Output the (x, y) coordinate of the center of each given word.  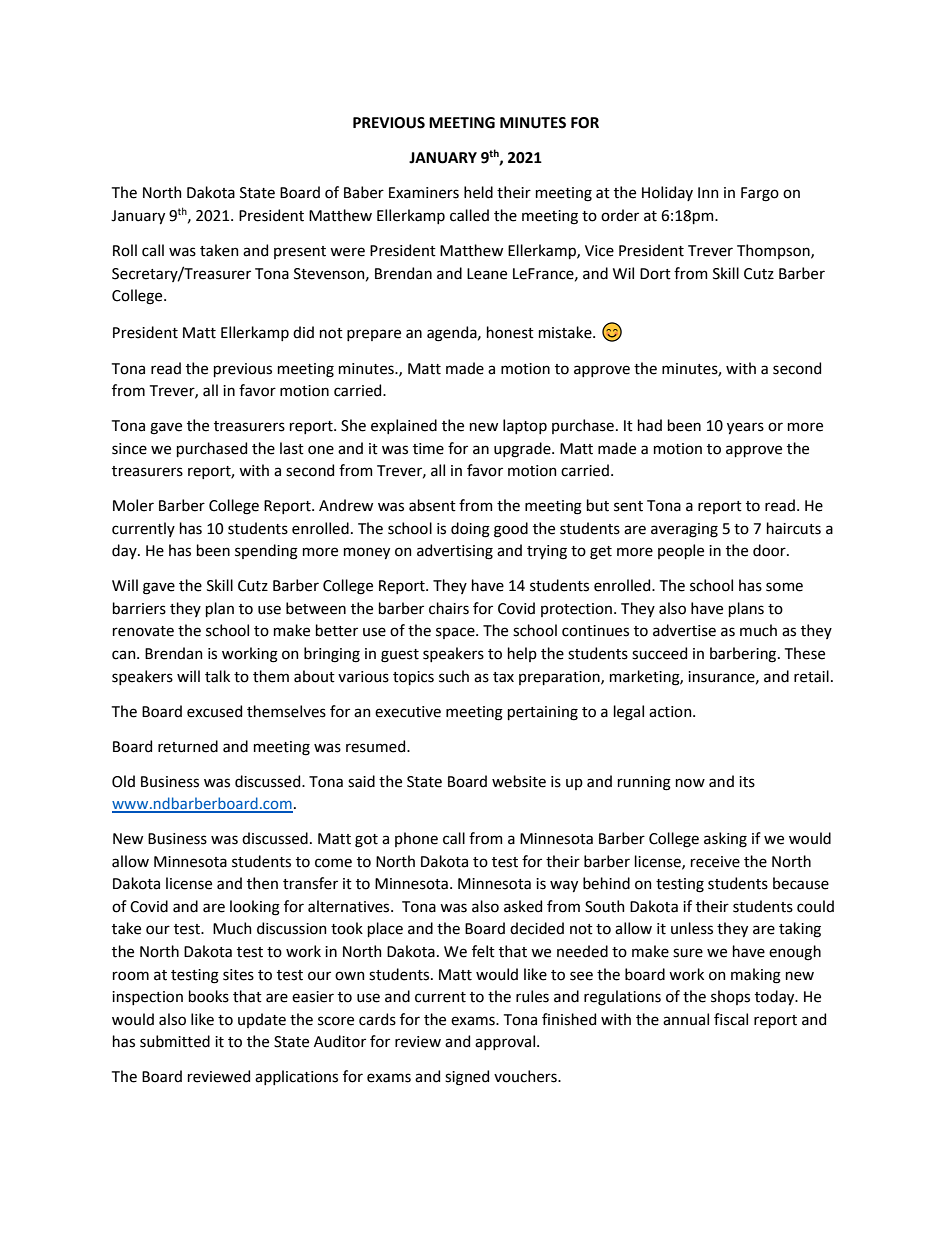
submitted (175, 1041)
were (347, 252)
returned (188, 746)
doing (470, 530)
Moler (133, 505)
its (747, 782)
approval (505, 1042)
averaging (684, 530)
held (478, 192)
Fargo (760, 194)
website (519, 781)
